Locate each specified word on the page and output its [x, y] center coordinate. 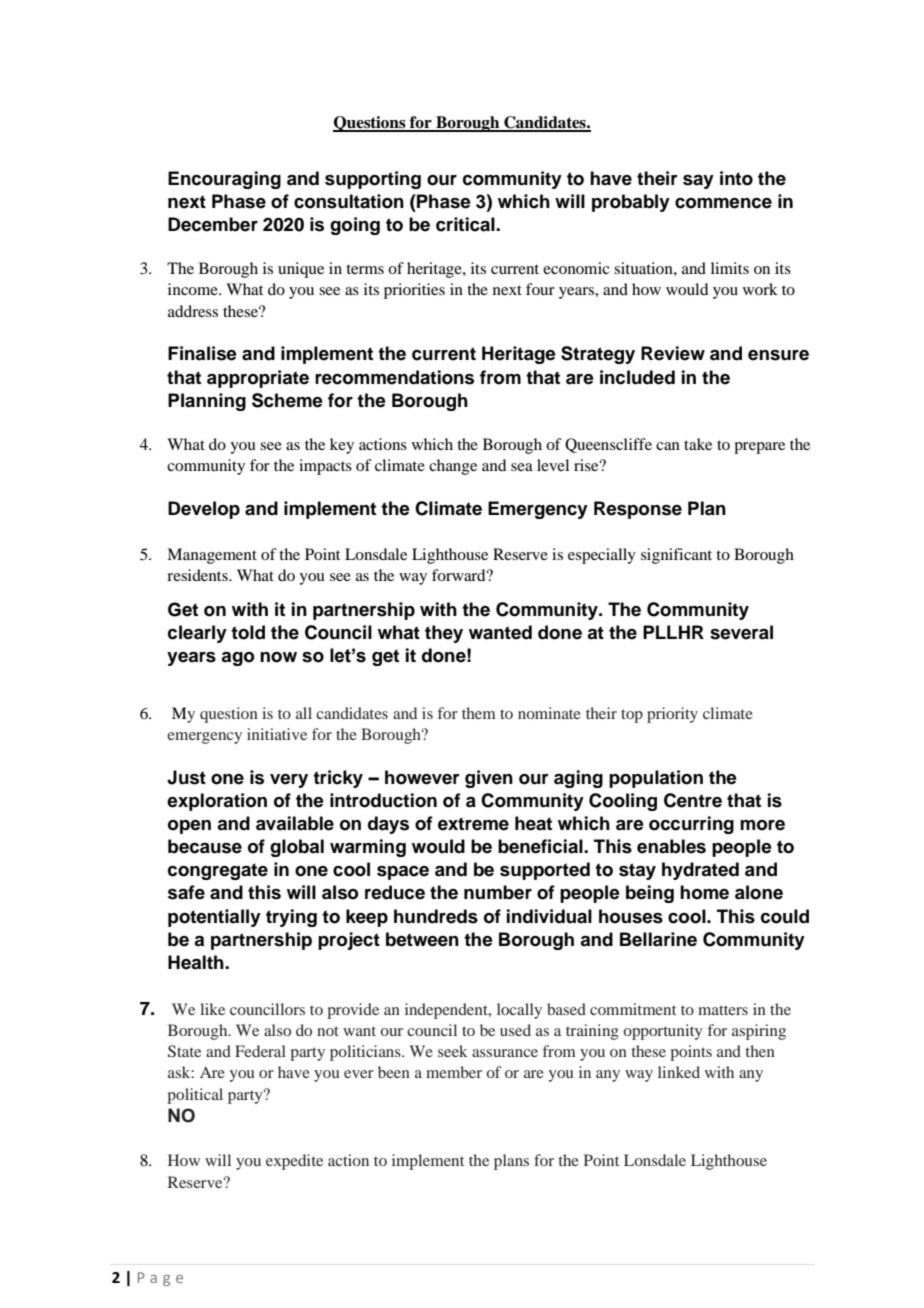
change [453, 467]
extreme [473, 824]
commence [723, 203]
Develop [204, 510]
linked [679, 1072]
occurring [691, 825]
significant [676, 556]
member [454, 1072]
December [213, 224]
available [295, 823]
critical [466, 224]
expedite [294, 1162]
